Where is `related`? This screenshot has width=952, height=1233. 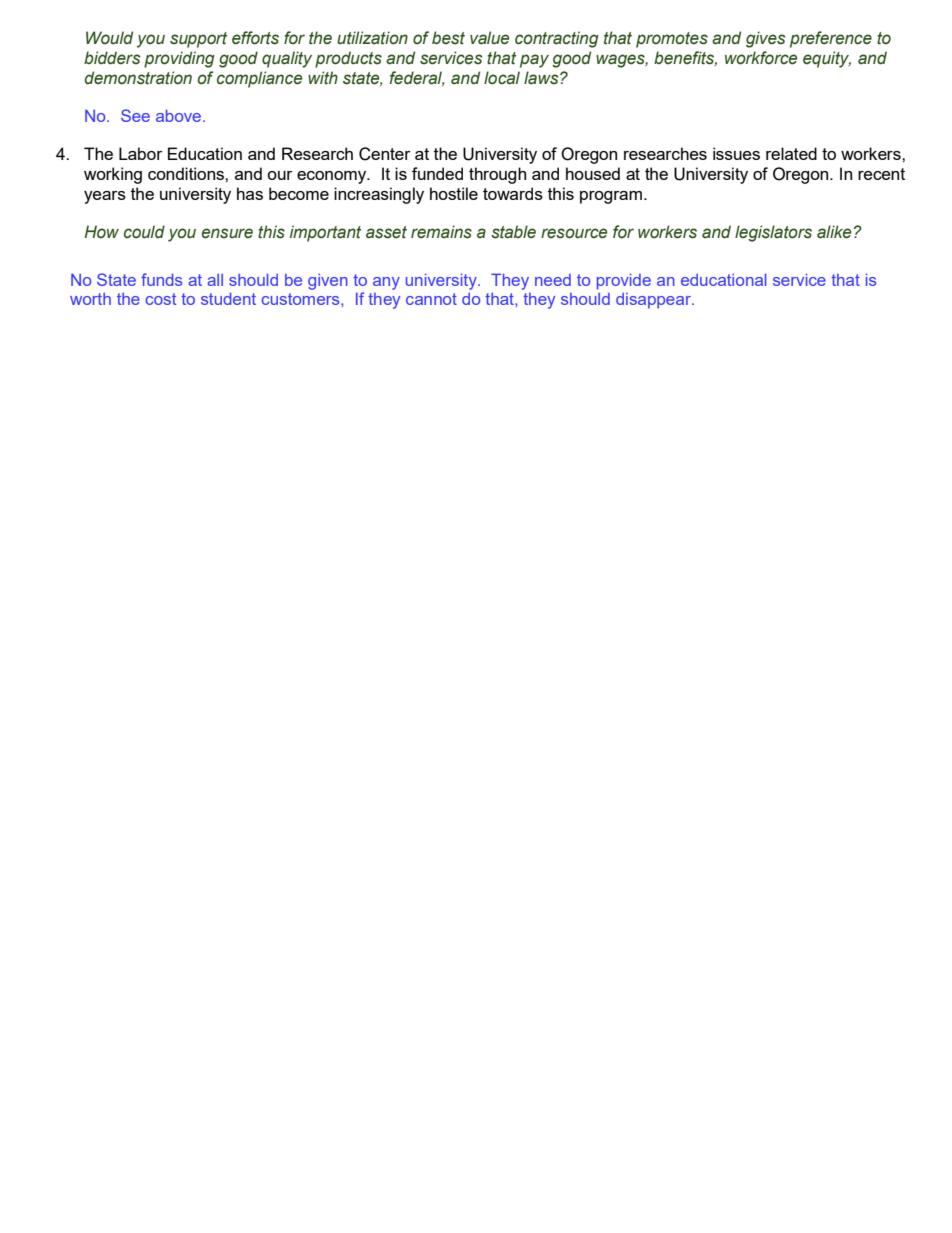
related is located at coordinates (791, 153).
